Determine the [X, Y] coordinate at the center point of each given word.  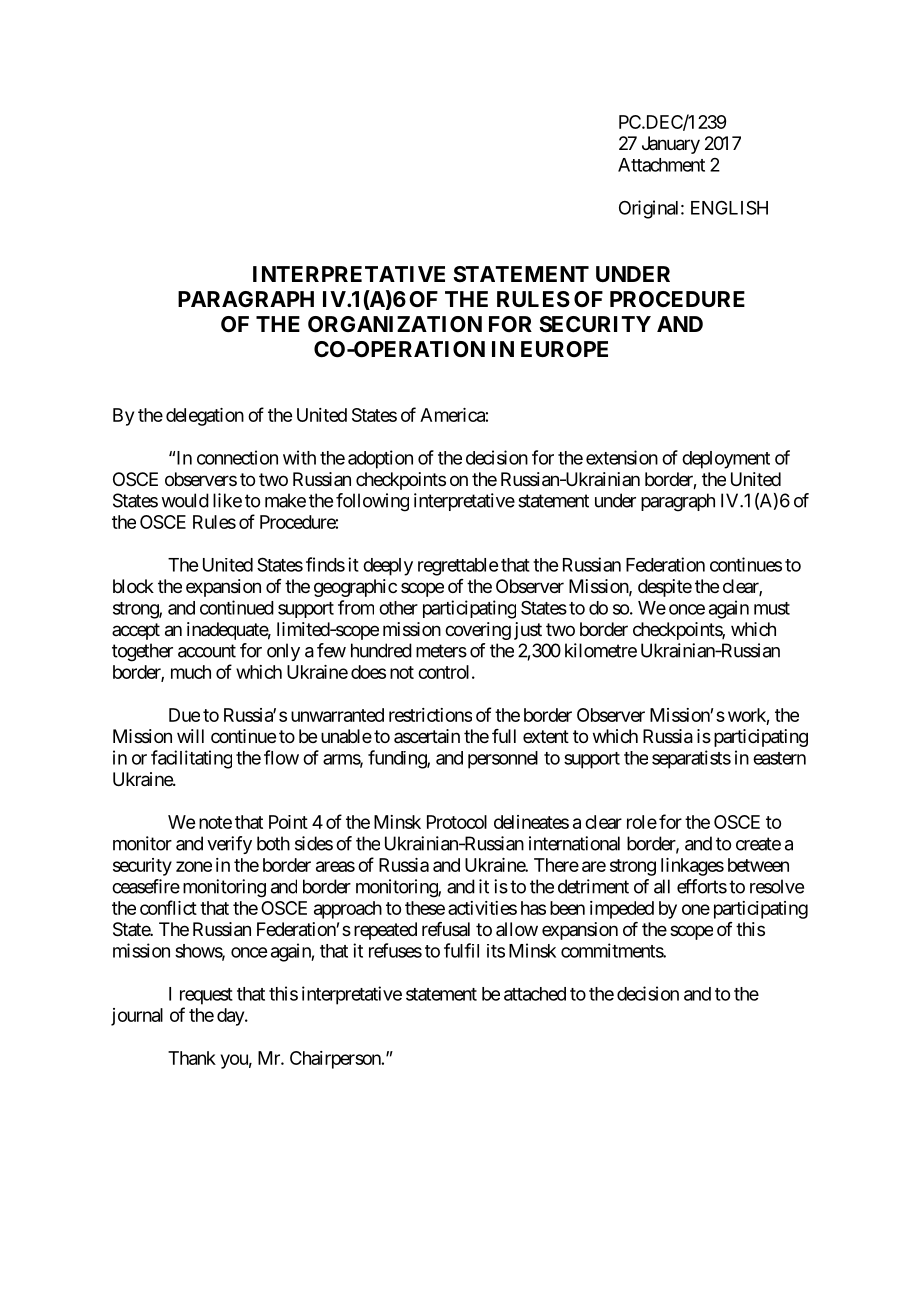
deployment [726, 460]
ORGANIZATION [395, 324]
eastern [779, 758]
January [671, 145]
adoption [380, 459]
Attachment [661, 165]
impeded [622, 910]
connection [237, 457]
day [231, 1017]
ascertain [427, 736]
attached [535, 994]
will [190, 736]
